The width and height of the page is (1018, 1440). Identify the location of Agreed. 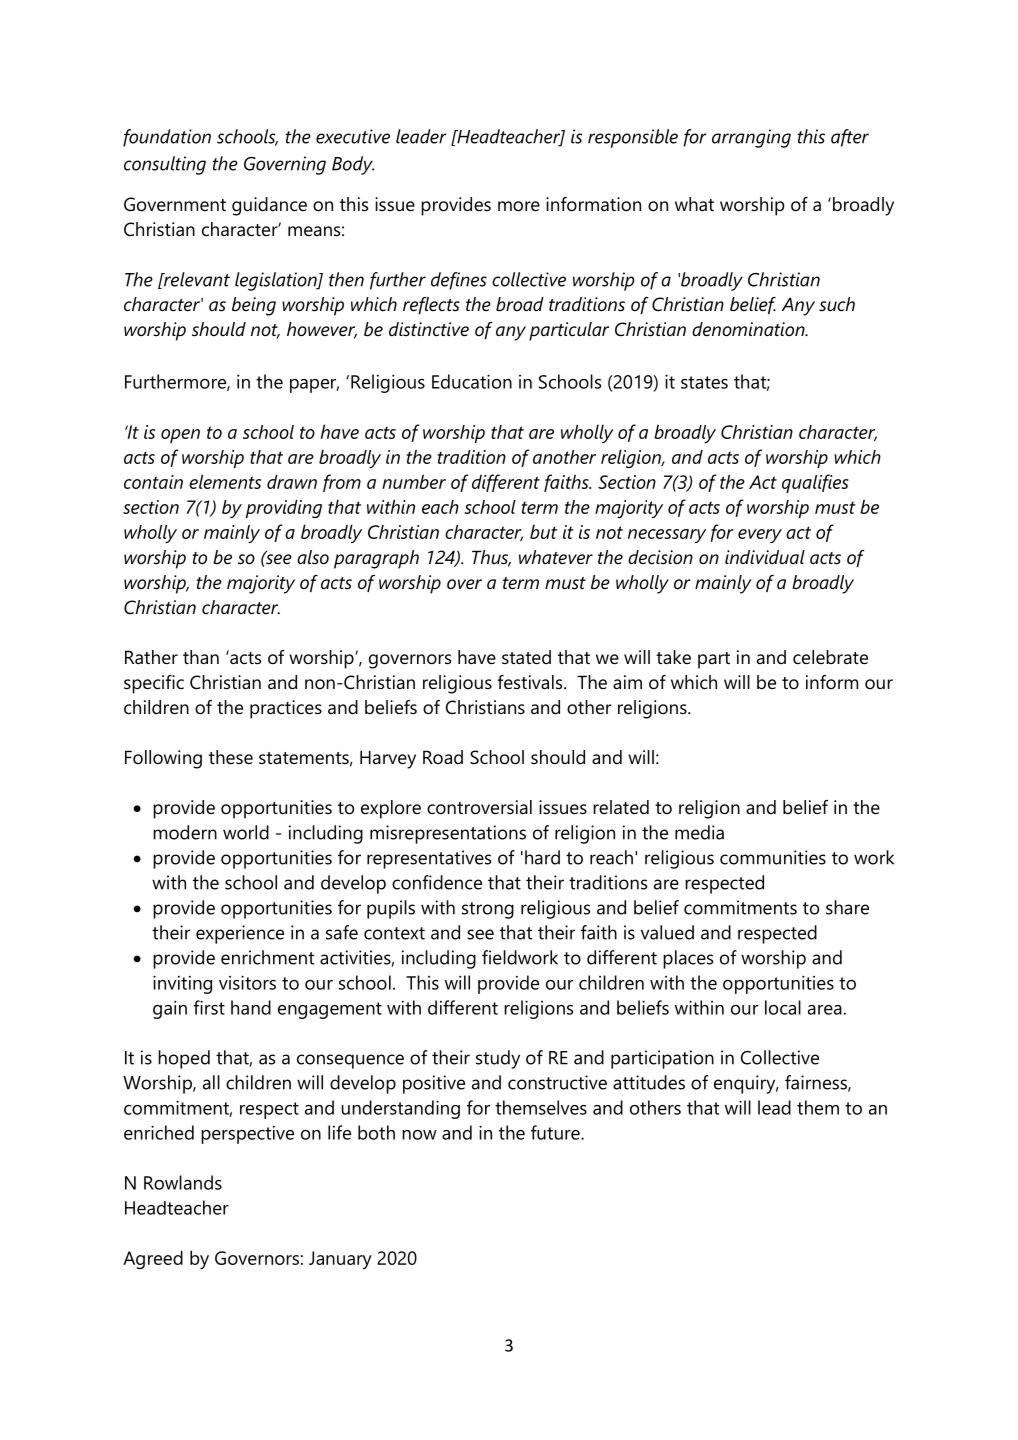
(153, 1259).
